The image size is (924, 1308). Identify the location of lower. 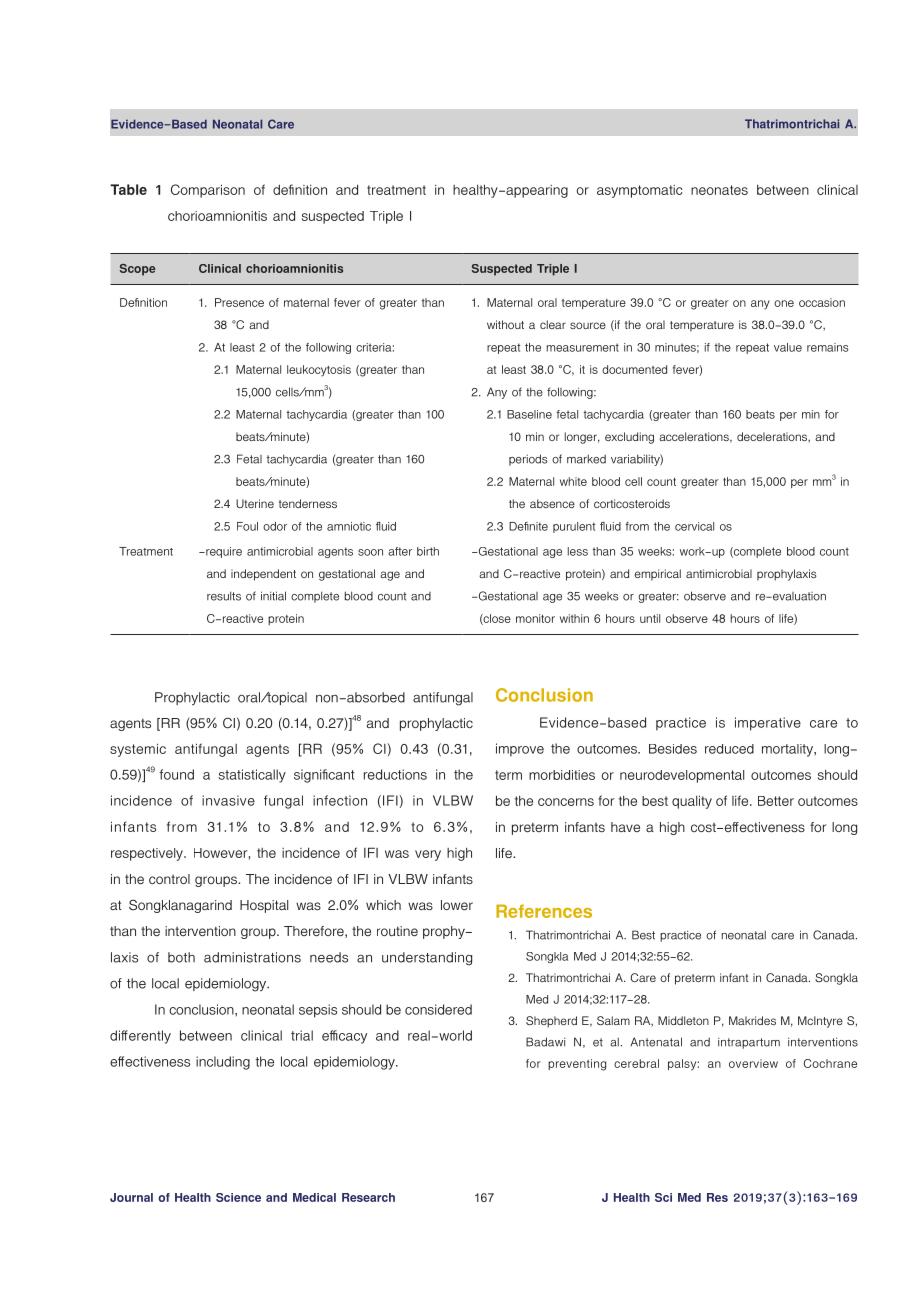
(457, 905).
